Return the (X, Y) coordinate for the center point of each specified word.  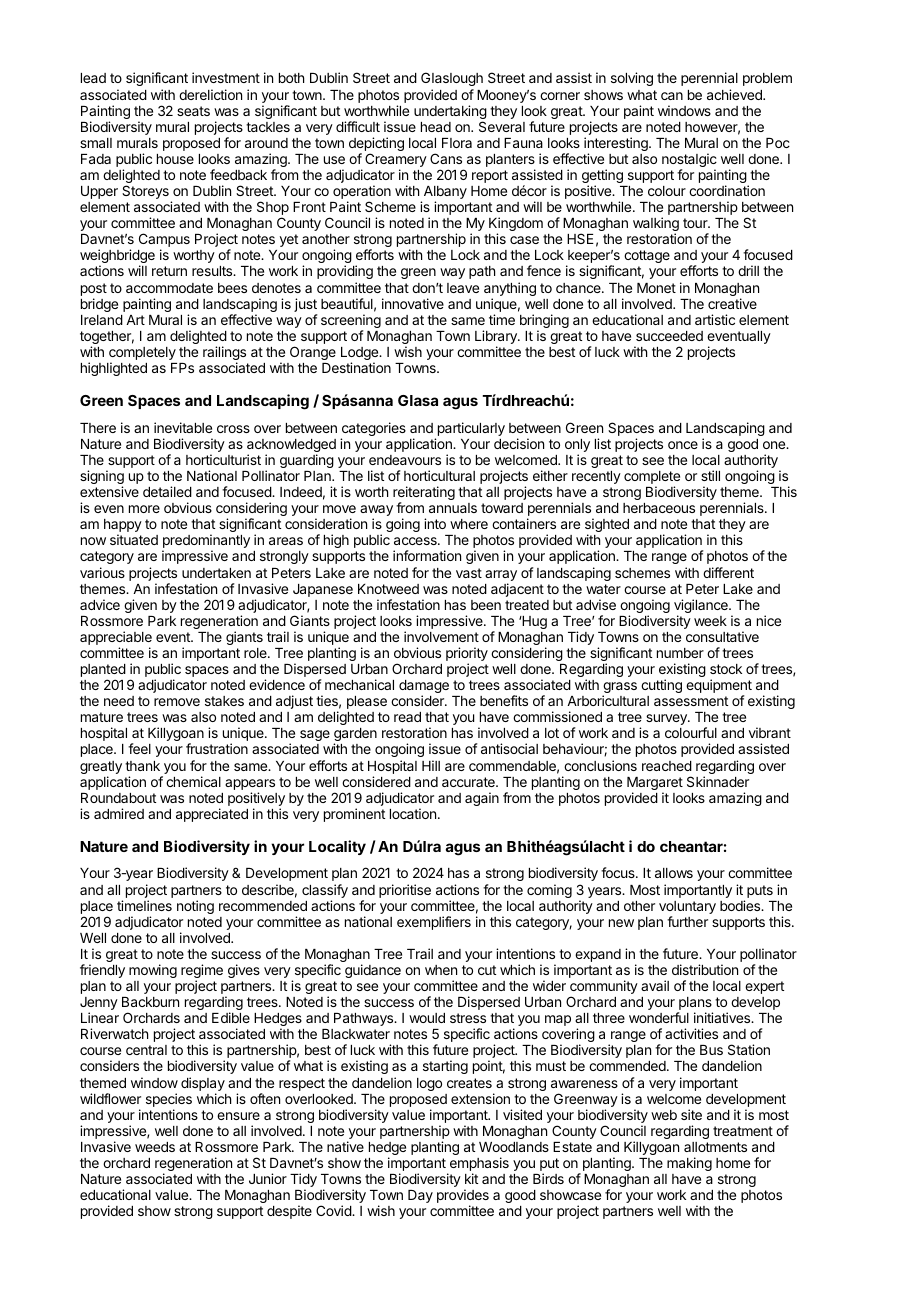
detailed (167, 491)
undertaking (450, 113)
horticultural (439, 475)
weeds (155, 1147)
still (710, 475)
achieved (735, 94)
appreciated (212, 815)
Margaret (655, 785)
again (482, 799)
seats (193, 111)
